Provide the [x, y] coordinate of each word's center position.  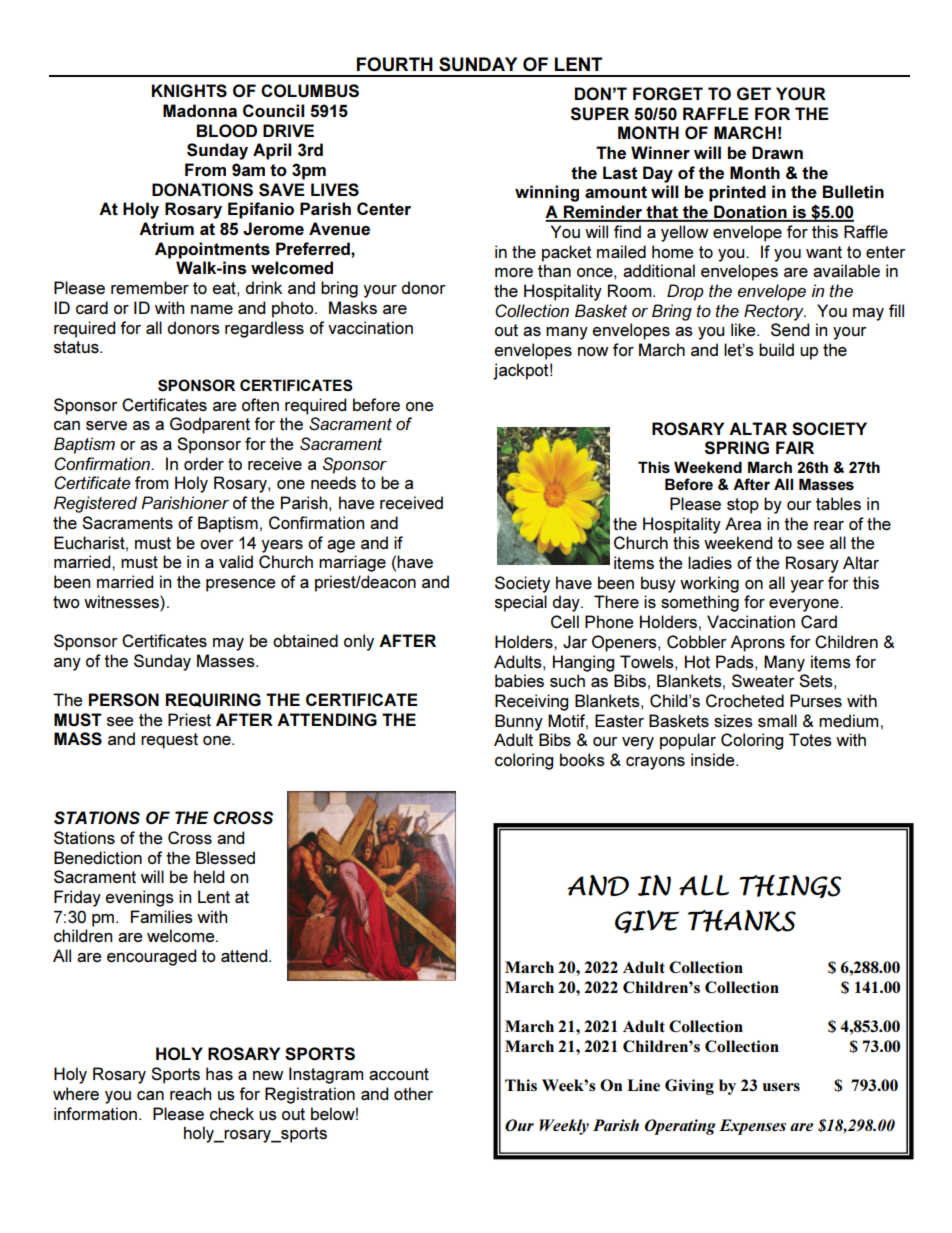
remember [150, 287]
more [514, 272]
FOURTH [395, 64]
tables [838, 503]
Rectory [775, 312]
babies [519, 680]
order [204, 463]
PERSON [124, 699]
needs [333, 482]
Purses [816, 700]
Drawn [777, 152]
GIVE [647, 921]
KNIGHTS [189, 91]
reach [190, 1093]
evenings [139, 898]
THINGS [790, 886]
